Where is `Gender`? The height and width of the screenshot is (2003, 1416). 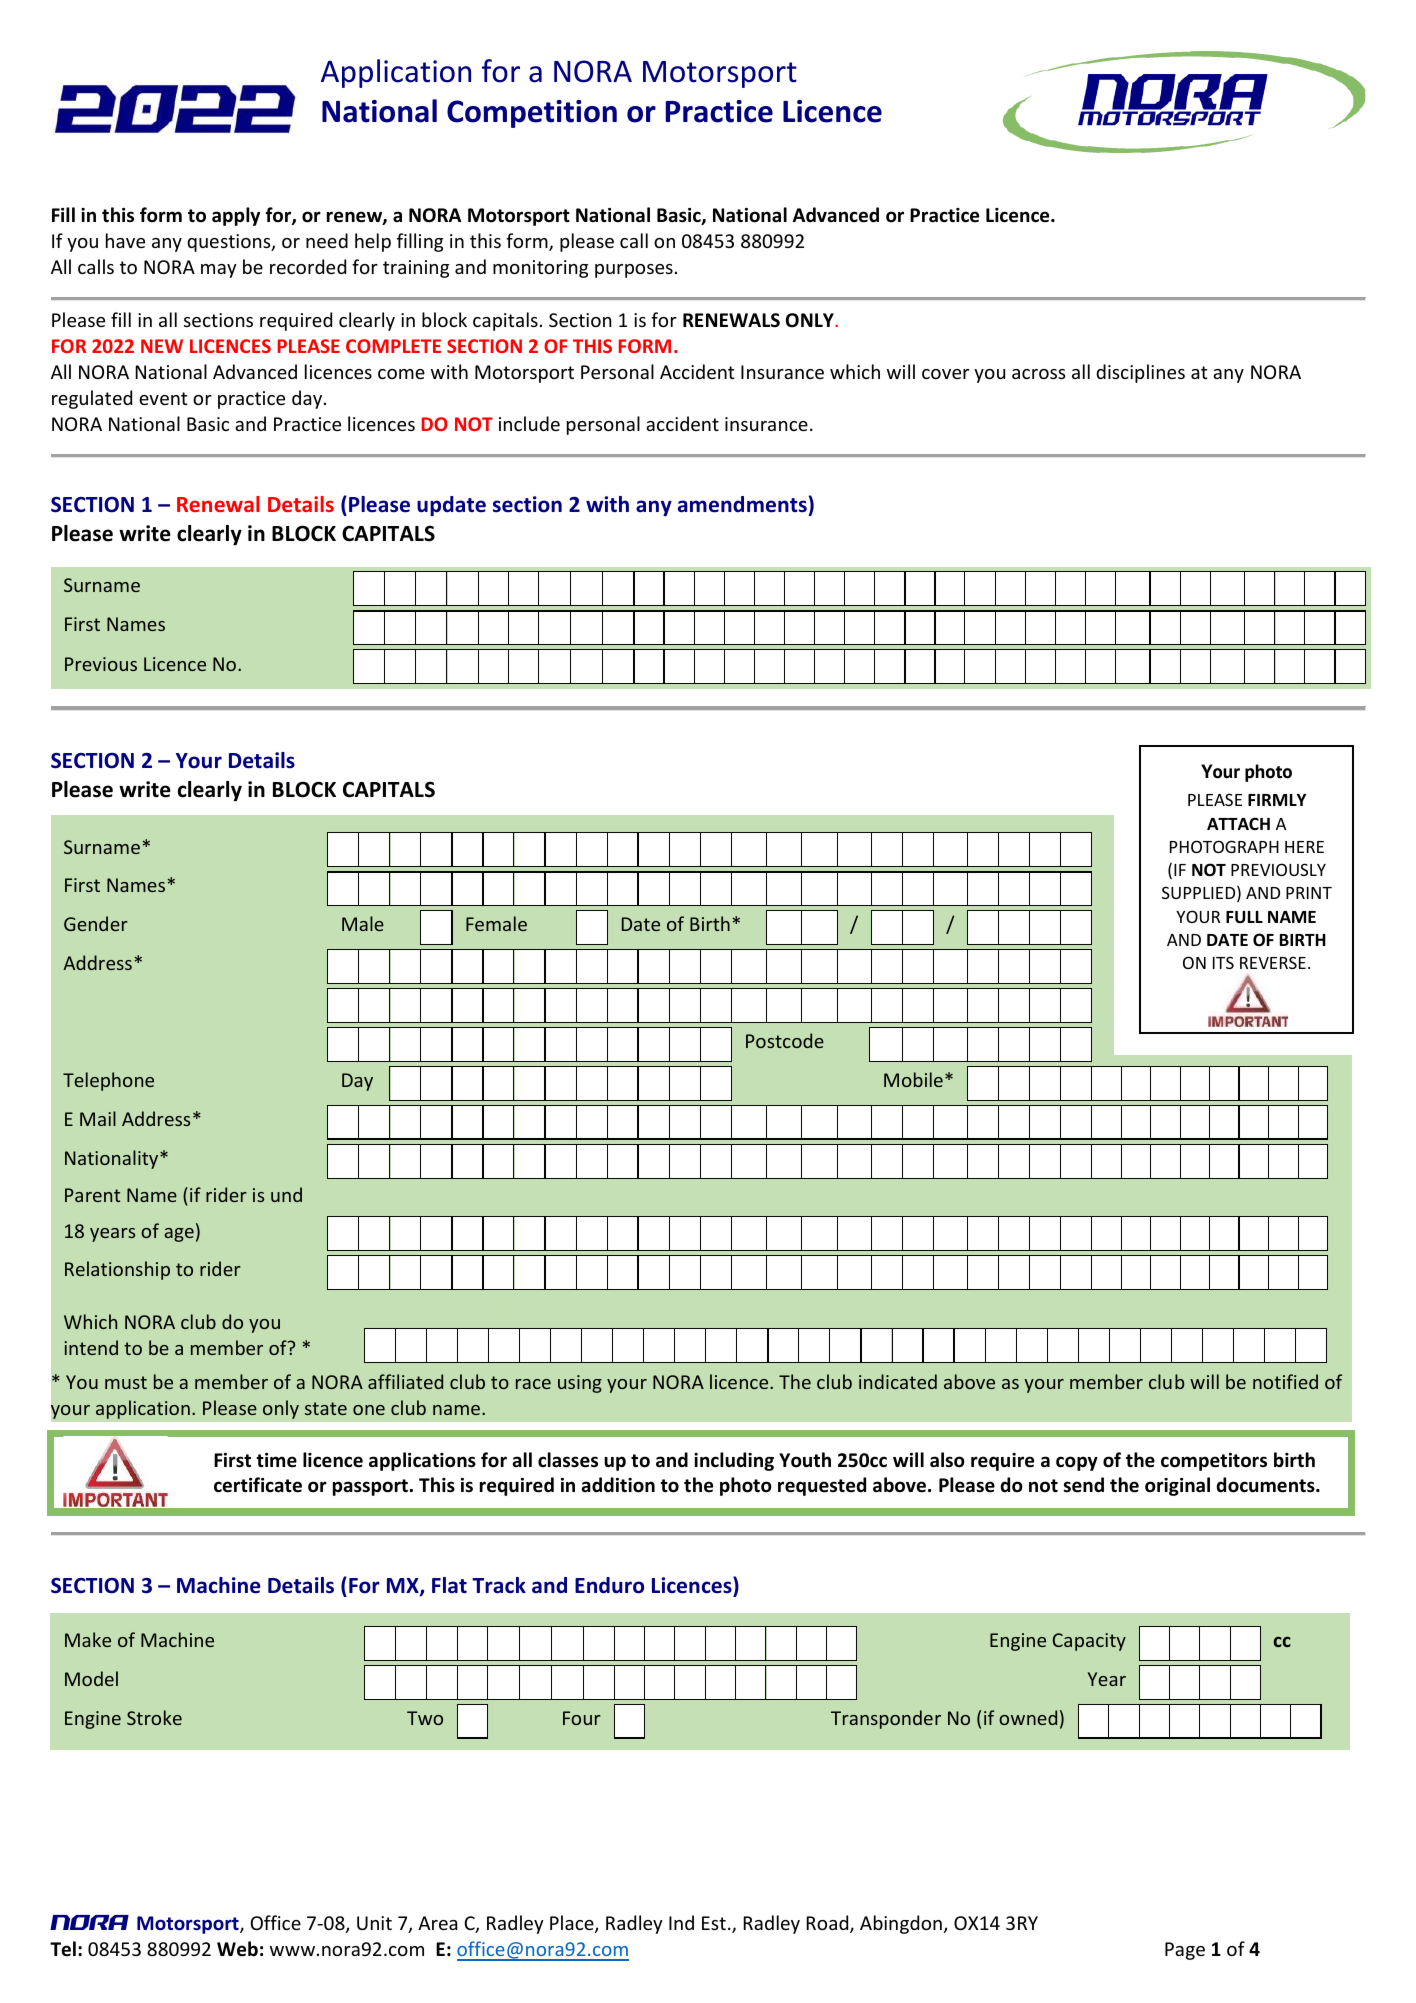 Gender is located at coordinates (96, 923).
